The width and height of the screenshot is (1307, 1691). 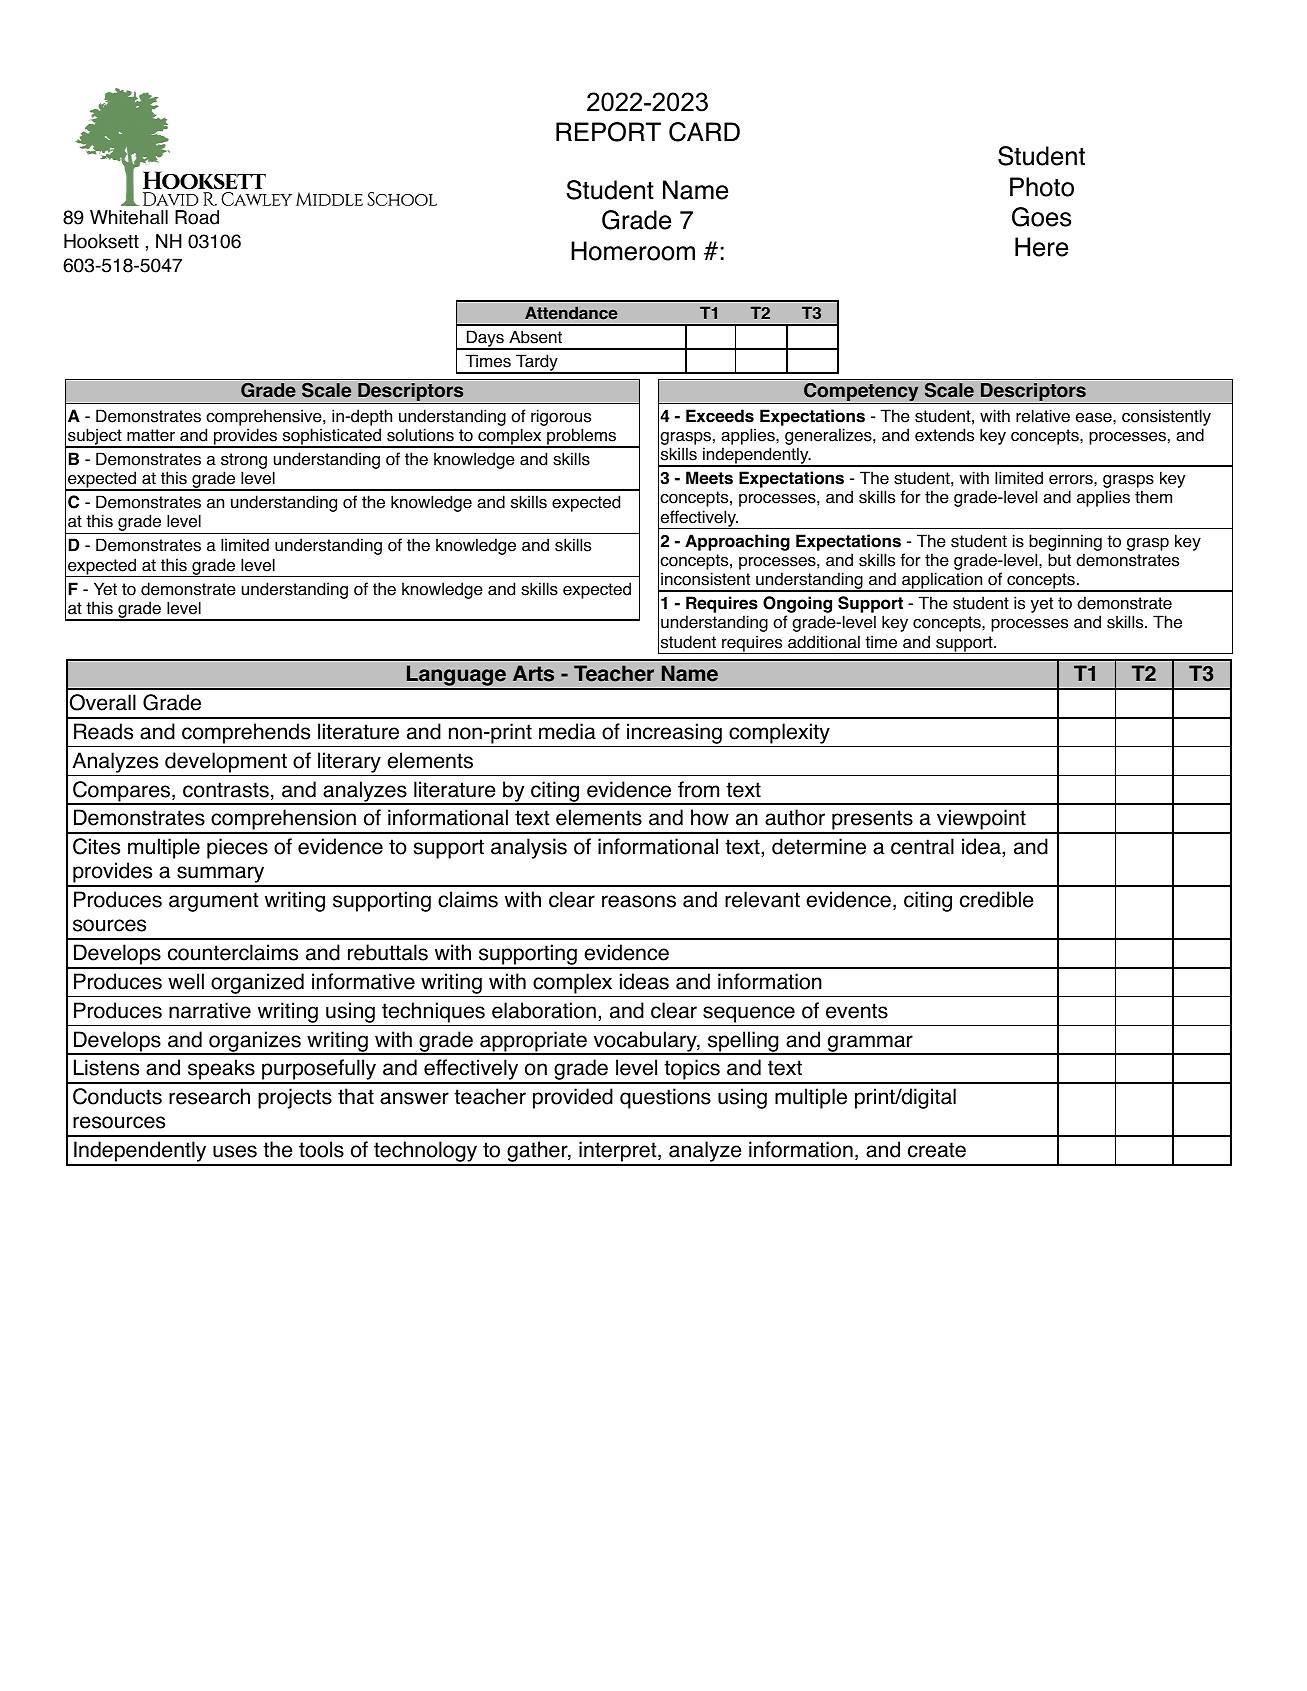 I want to click on credible, so click(x=996, y=899).
